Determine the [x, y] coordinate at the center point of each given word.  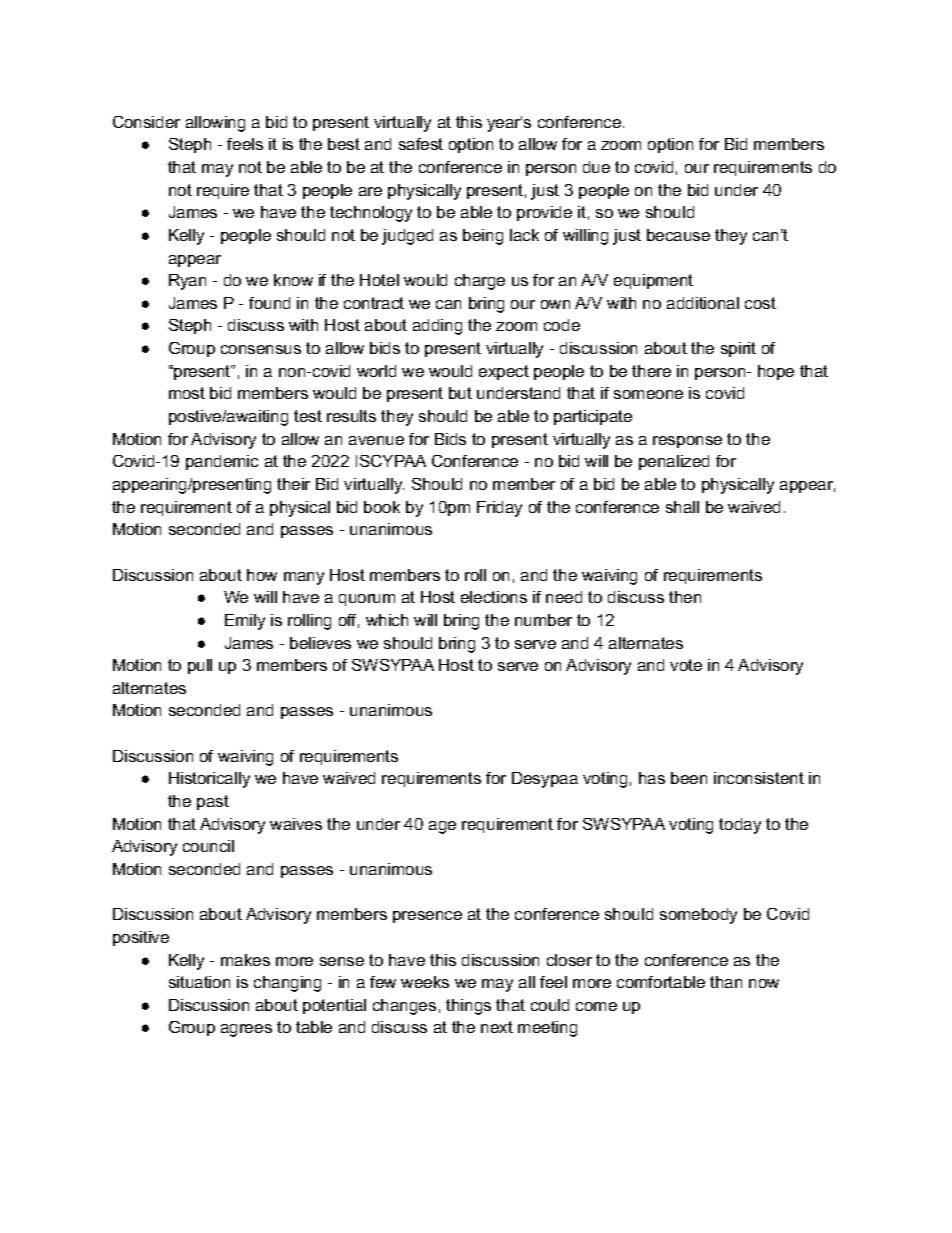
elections [494, 597]
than [726, 982]
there [651, 371]
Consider [146, 122]
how [262, 575]
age [442, 827]
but [460, 393]
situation [199, 982]
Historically [209, 780]
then [685, 597]
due [596, 167]
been [689, 778]
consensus [261, 349]
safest [421, 144]
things [468, 1007]
